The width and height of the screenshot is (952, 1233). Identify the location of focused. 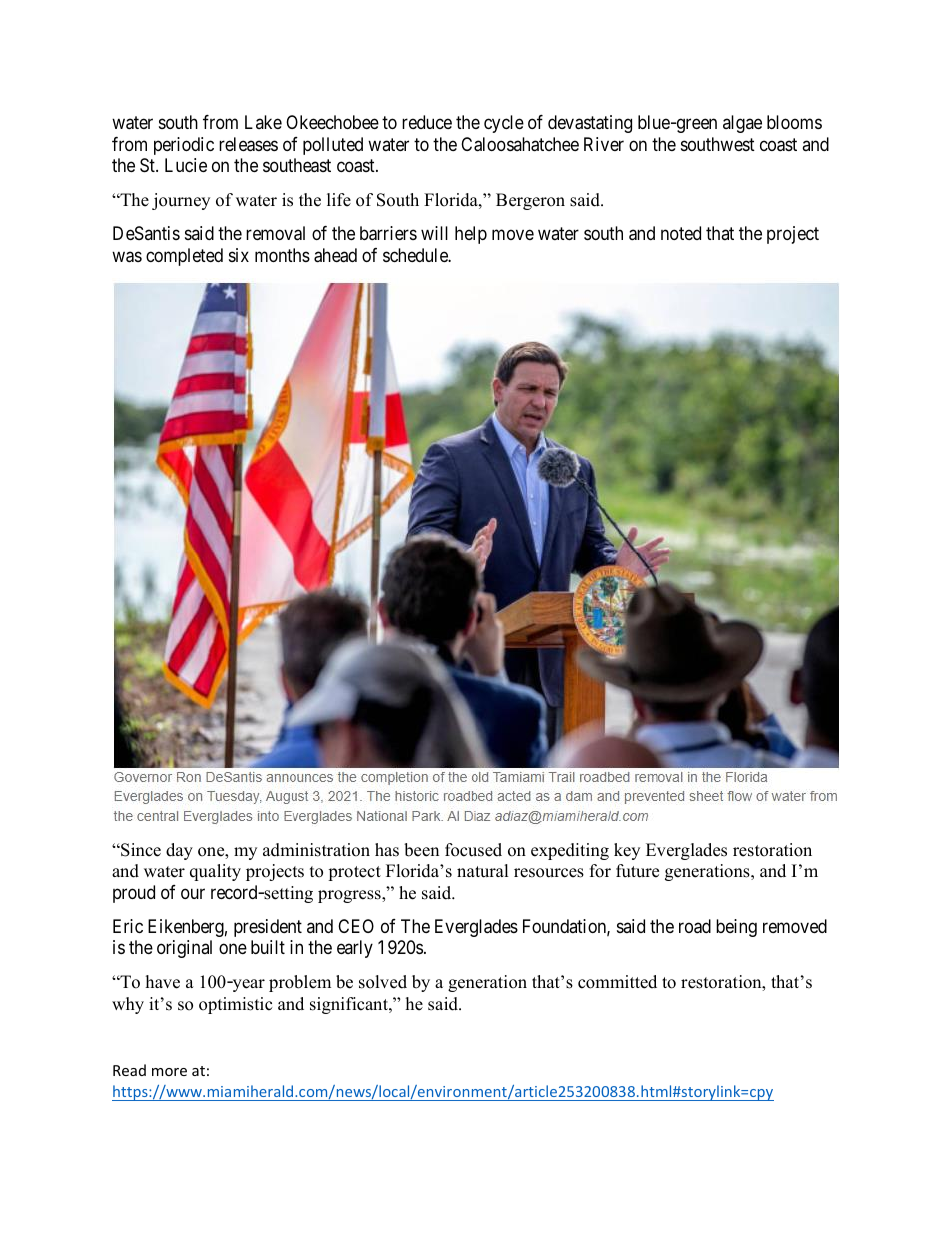
(473, 850).
